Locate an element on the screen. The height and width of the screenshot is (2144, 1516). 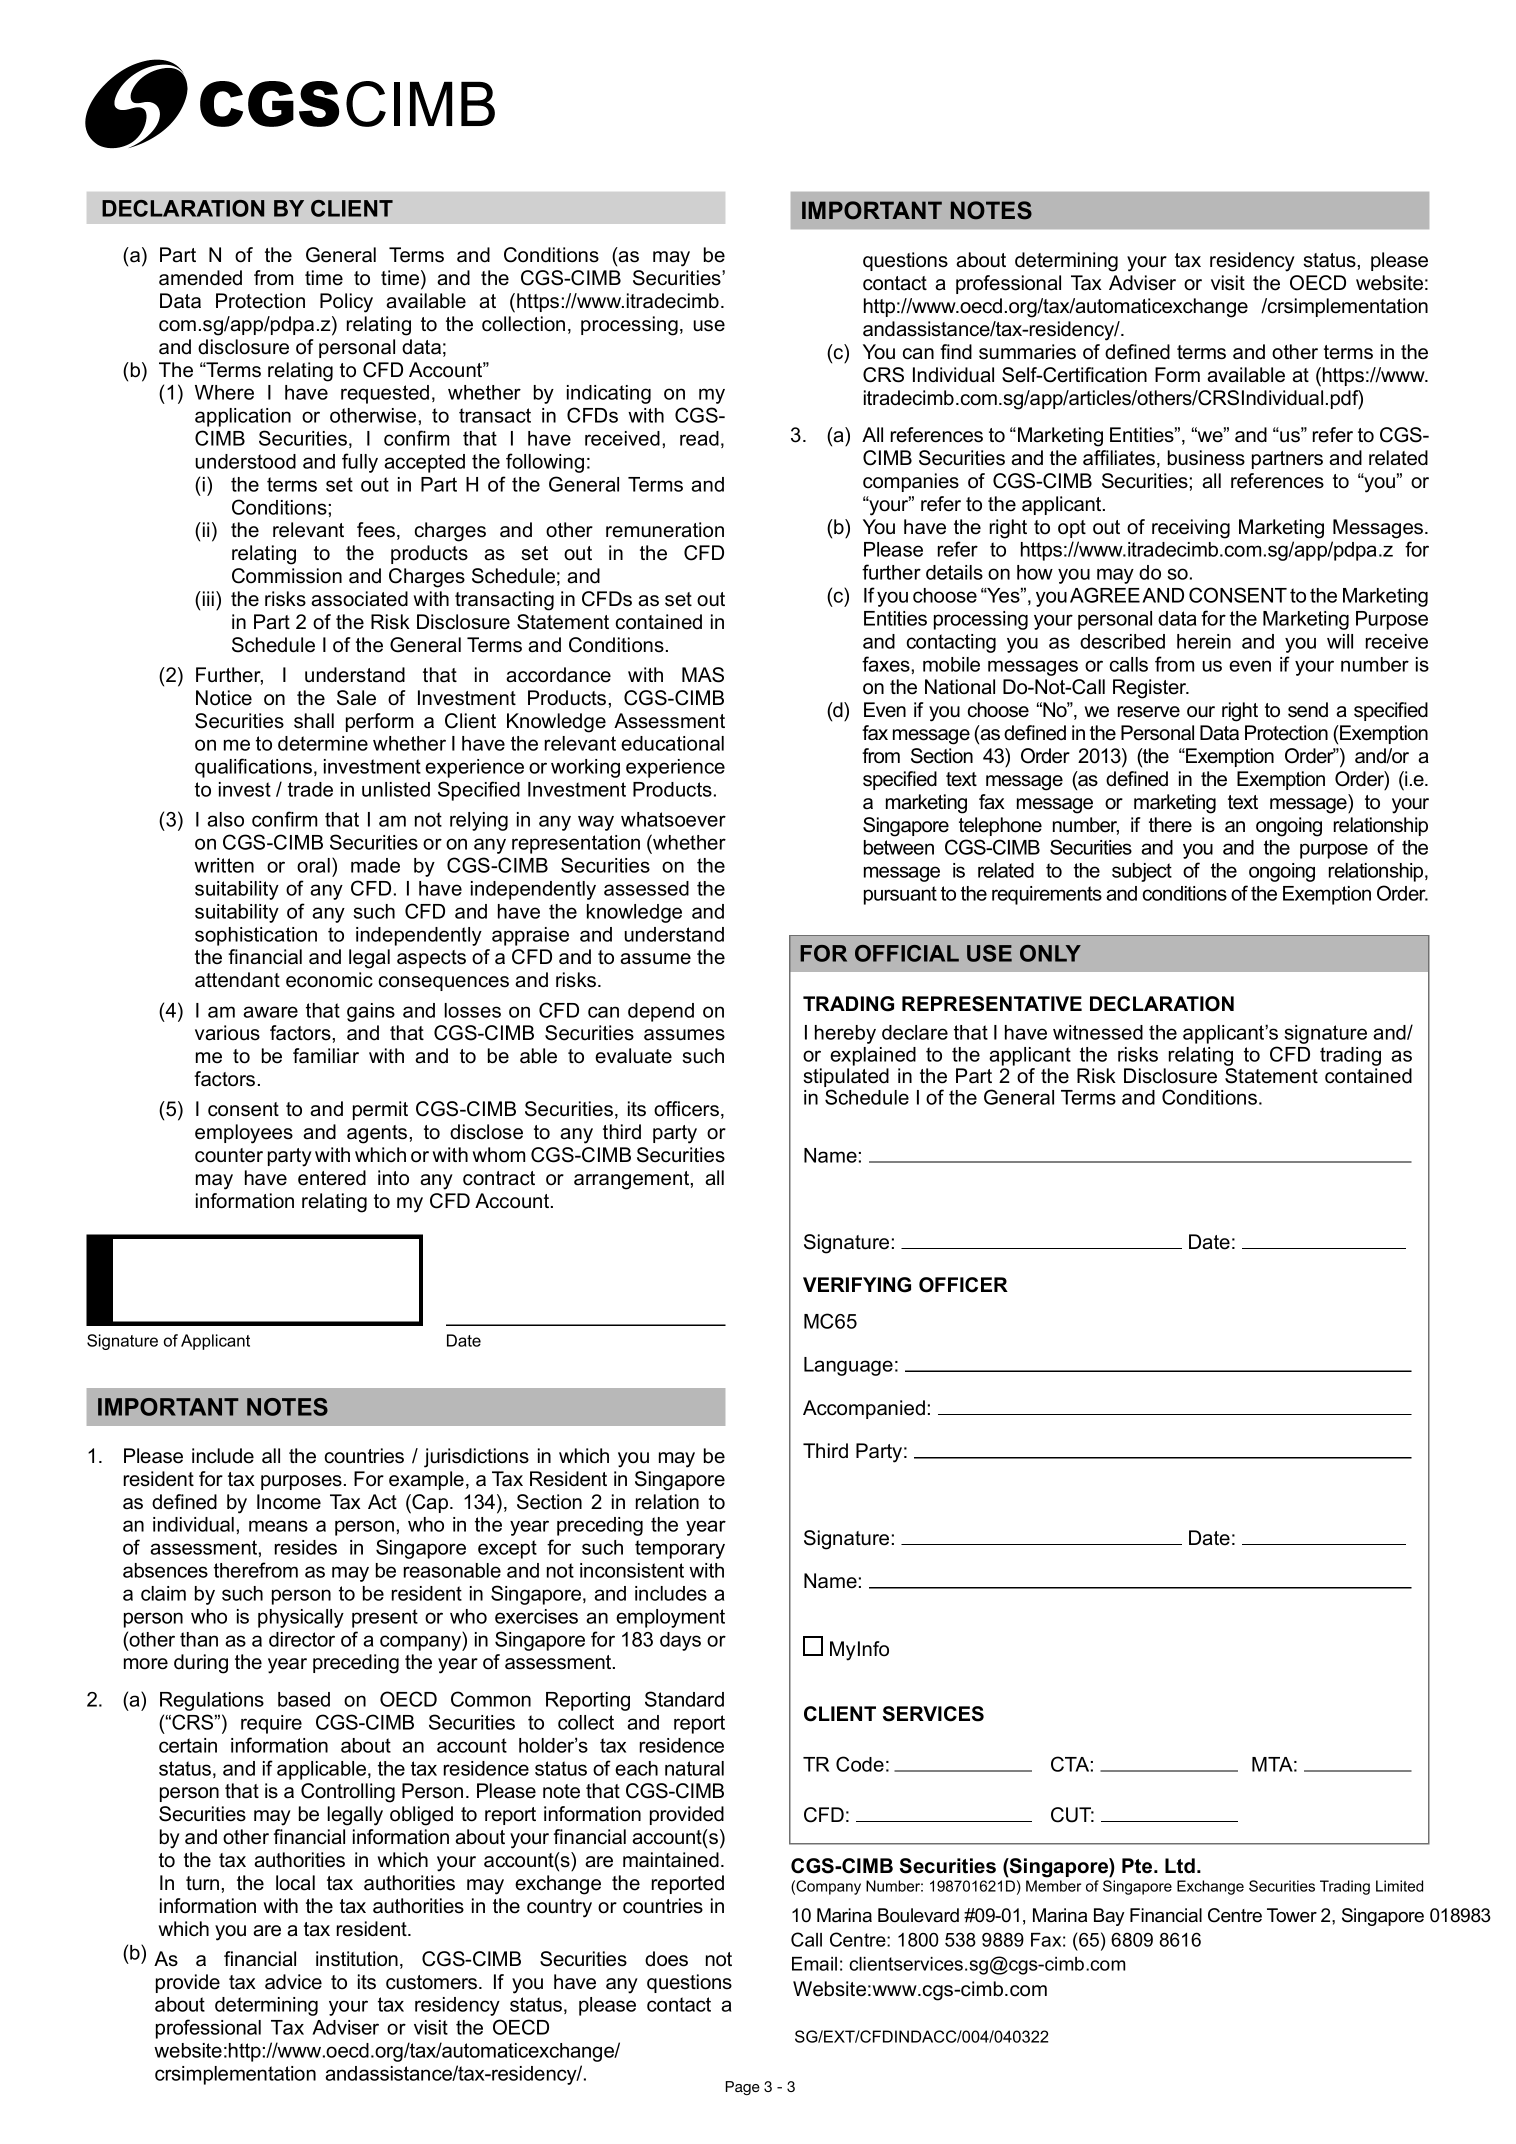
Financial is located at coordinates (1166, 1915).
